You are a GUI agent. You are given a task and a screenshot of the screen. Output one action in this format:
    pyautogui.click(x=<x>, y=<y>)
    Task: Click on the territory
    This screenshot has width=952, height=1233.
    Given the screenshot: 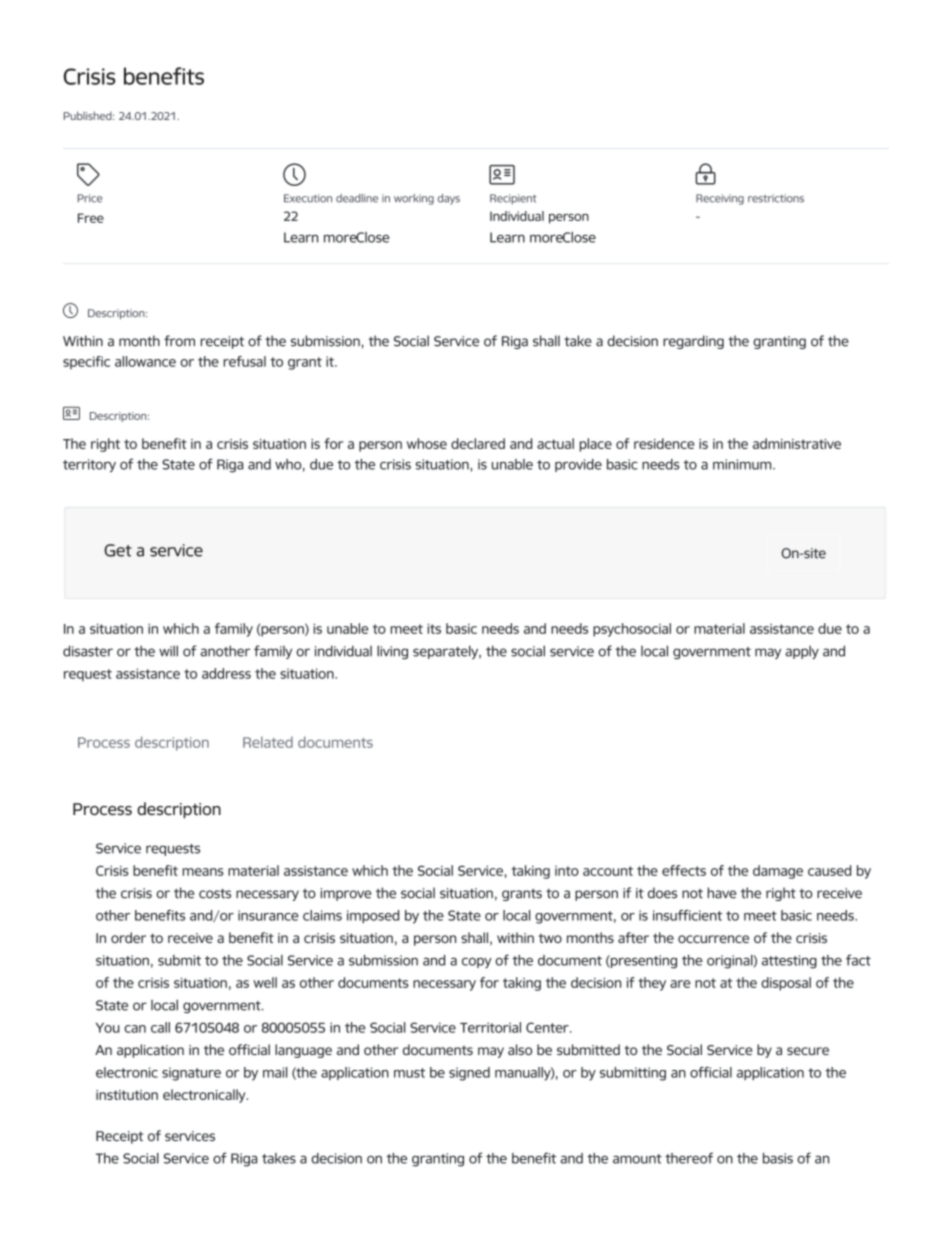 What is the action you would take?
    pyautogui.click(x=89, y=466)
